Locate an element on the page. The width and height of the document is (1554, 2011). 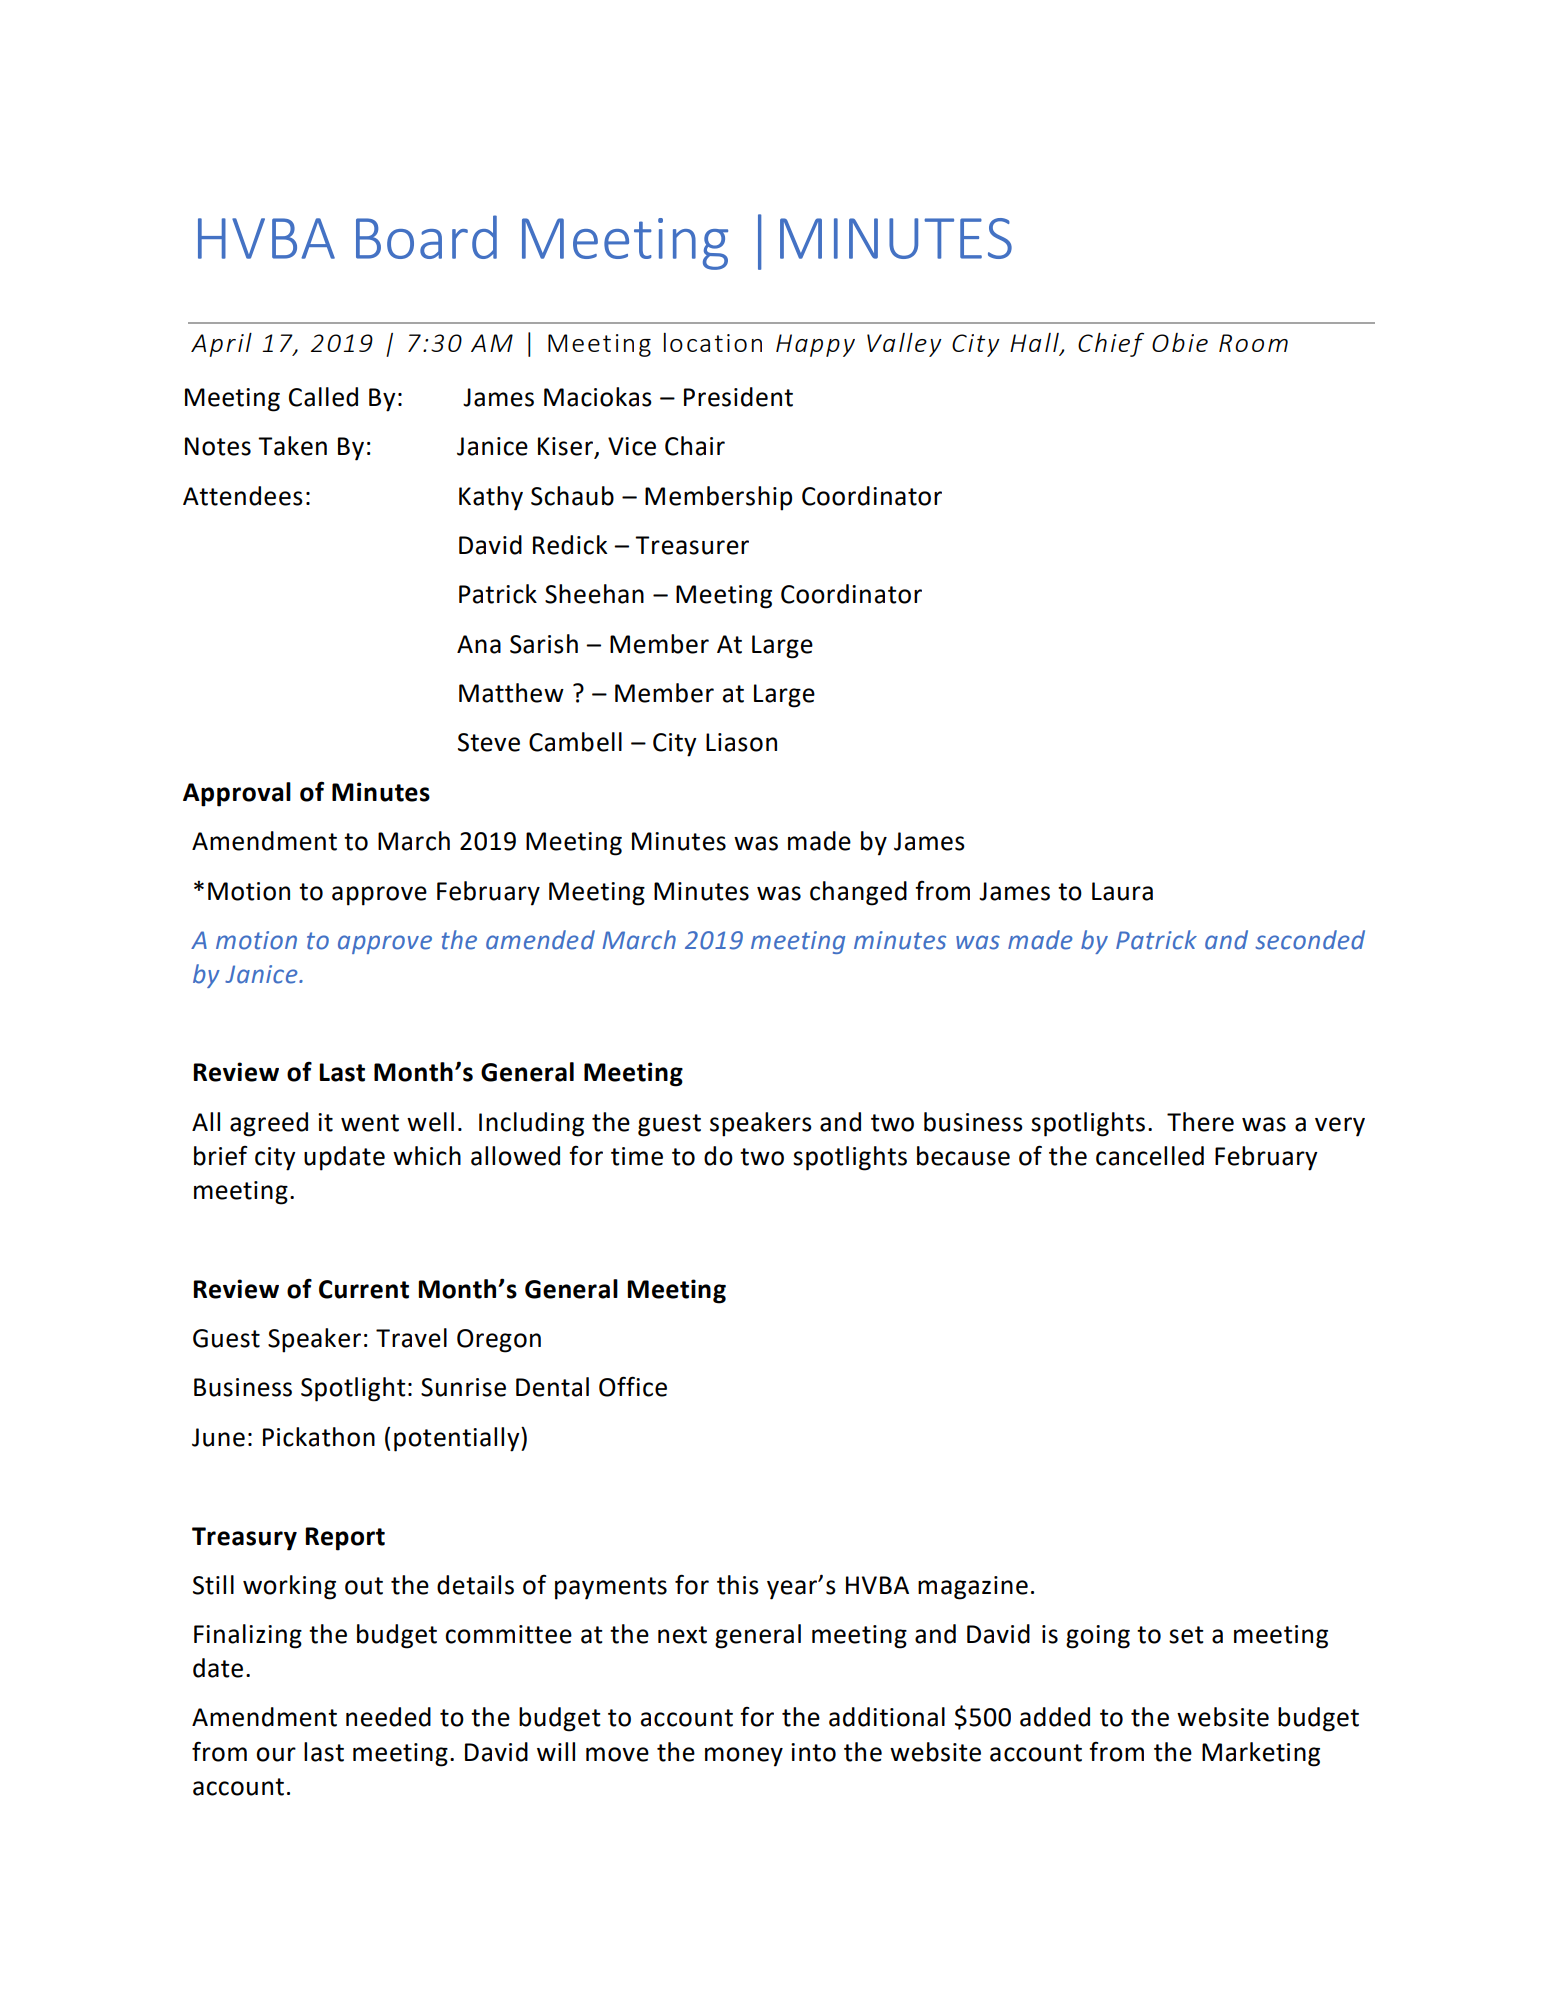
Happy is located at coordinates (815, 345).
